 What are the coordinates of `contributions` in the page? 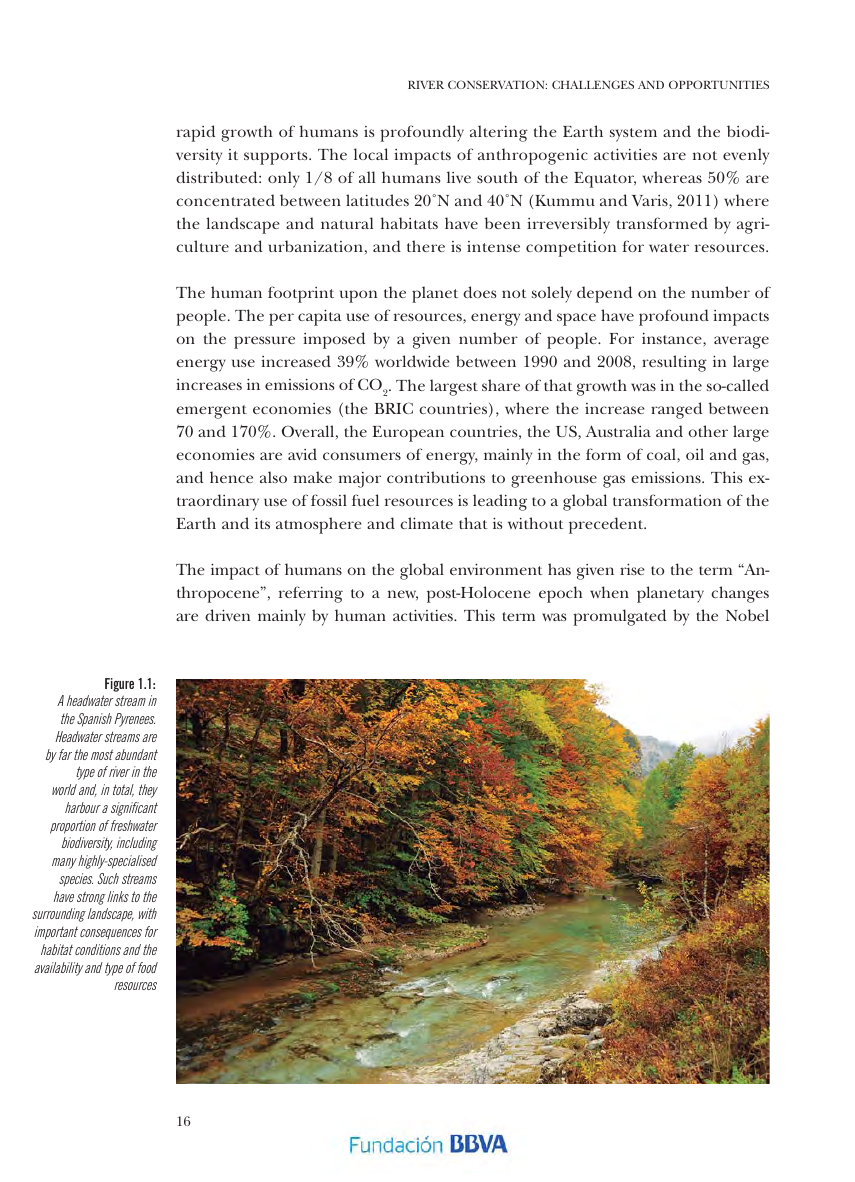 It's located at (436, 477).
